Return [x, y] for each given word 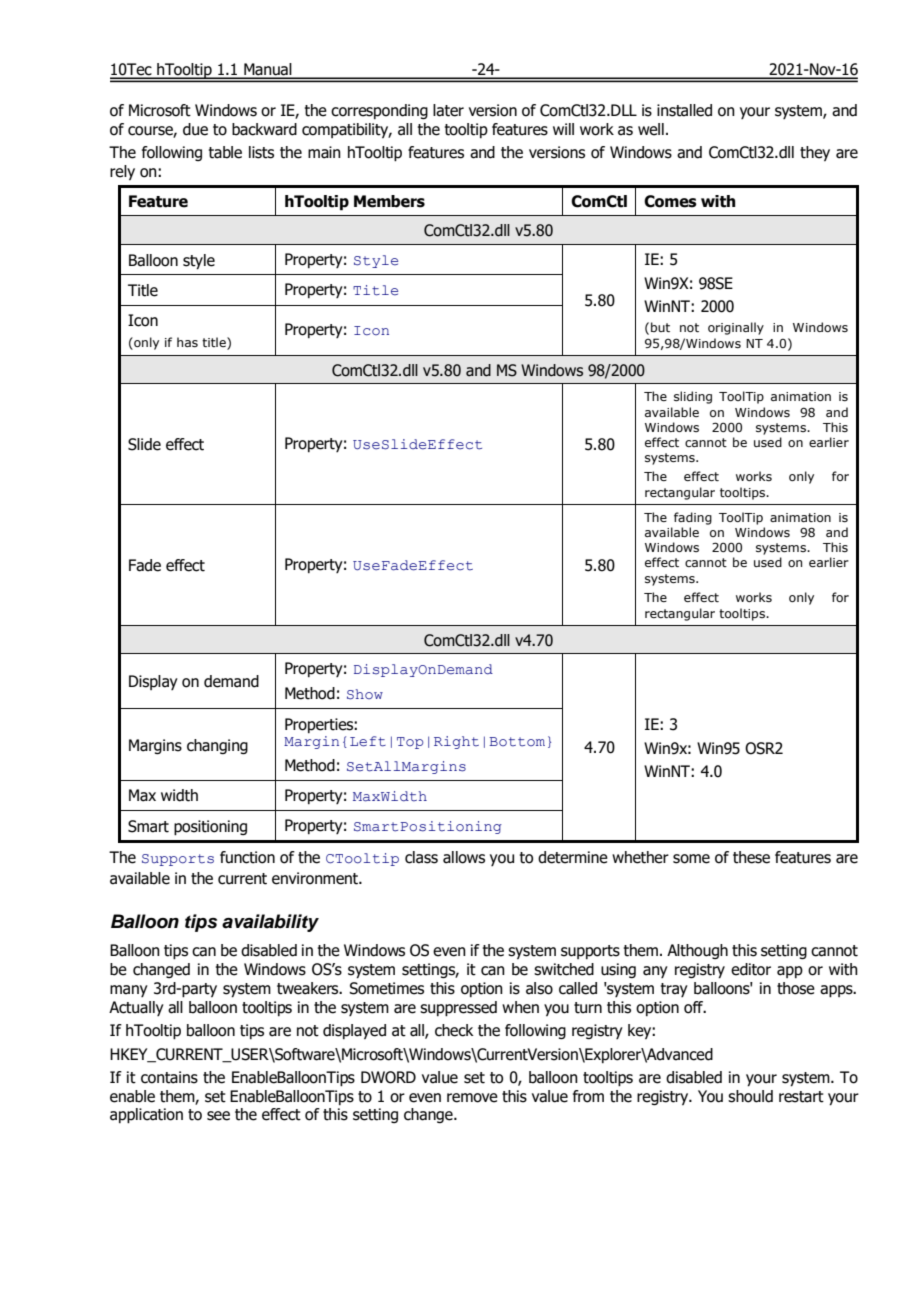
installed [684, 110]
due [195, 129]
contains [169, 1077]
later [448, 110]
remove [472, 1098]
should [750, 1096]
